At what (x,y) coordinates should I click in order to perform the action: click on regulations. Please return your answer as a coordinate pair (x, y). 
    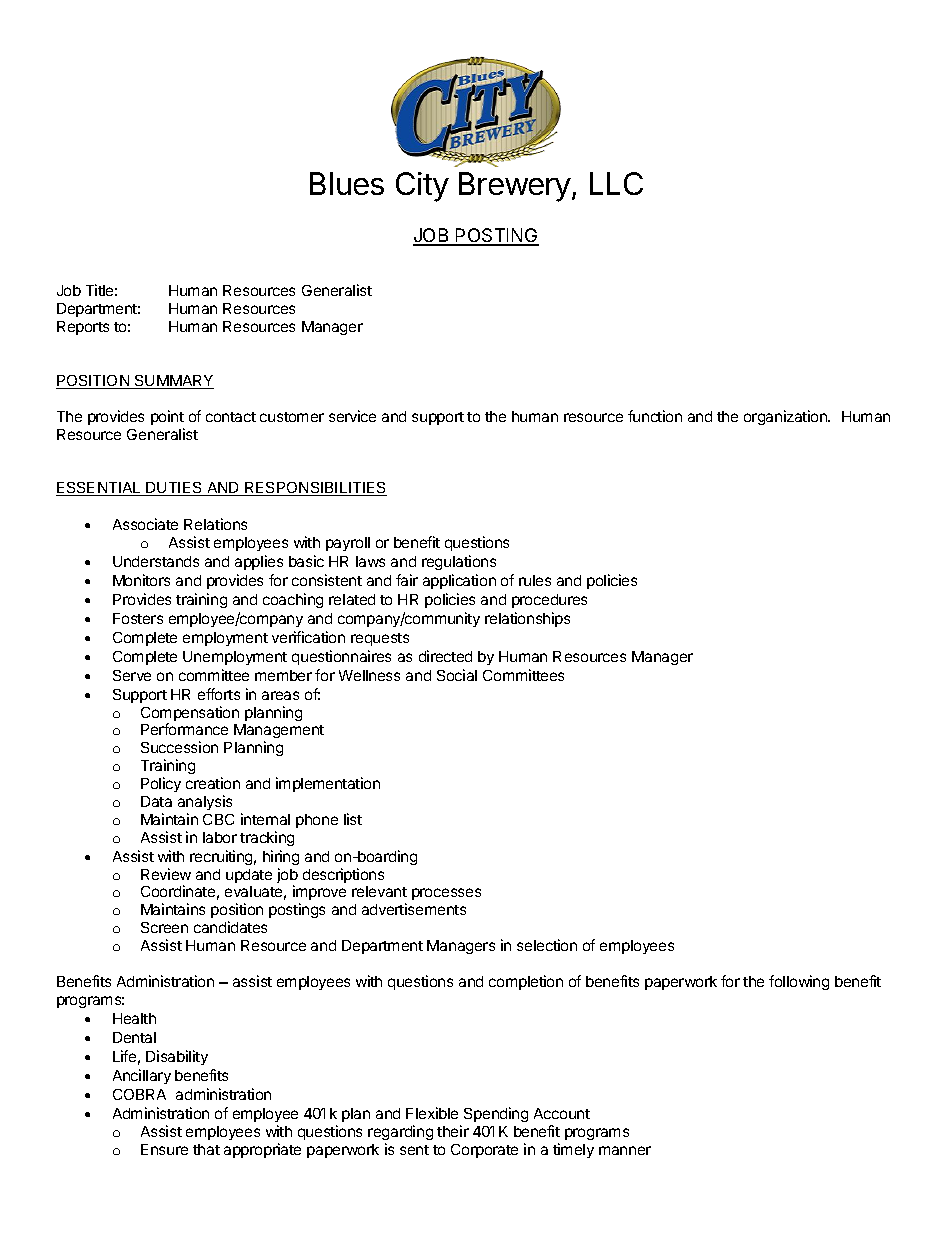
    Looking at the image, I should click on (459, 562).
